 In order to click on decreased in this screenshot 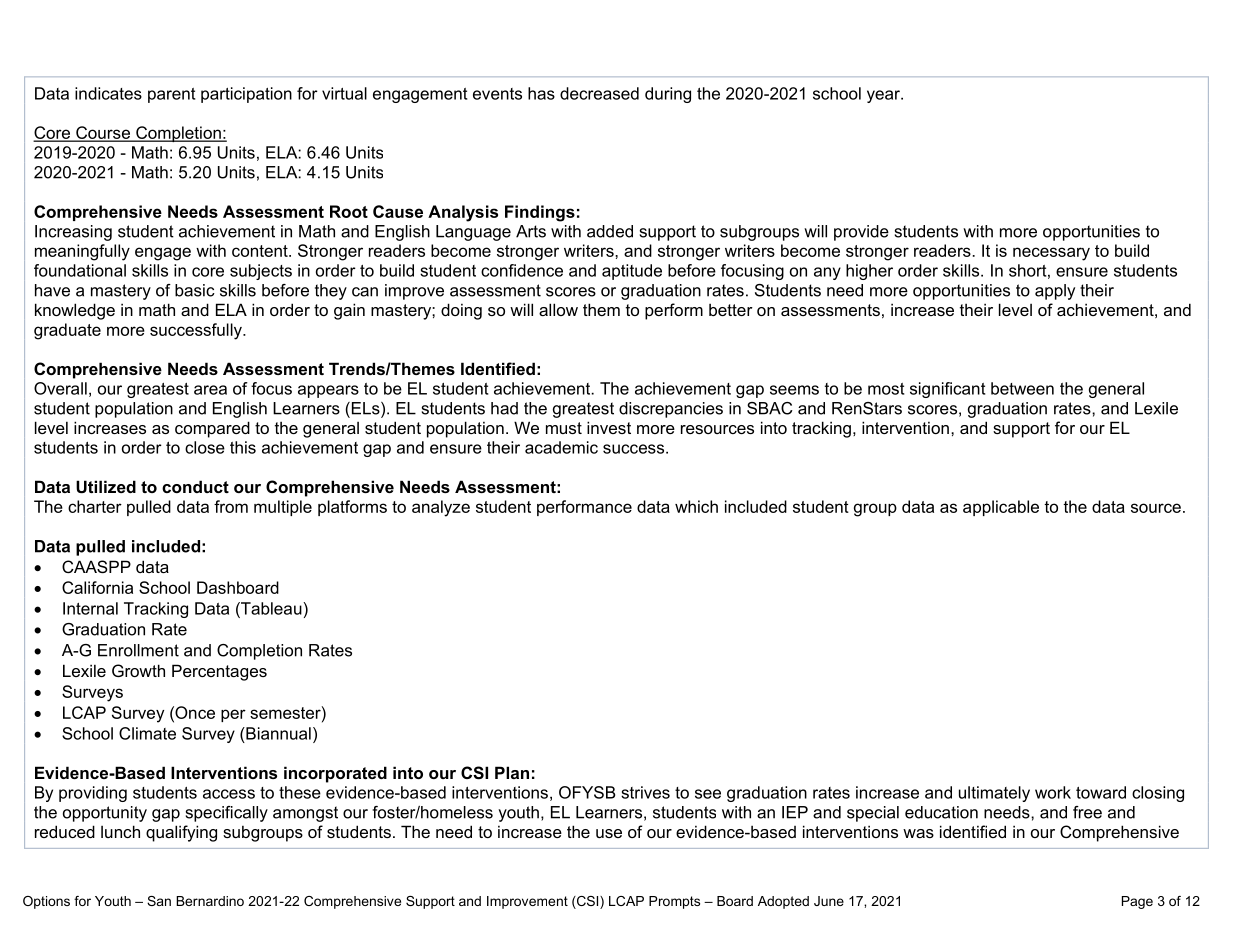, I will do `click(599, 93)`.
